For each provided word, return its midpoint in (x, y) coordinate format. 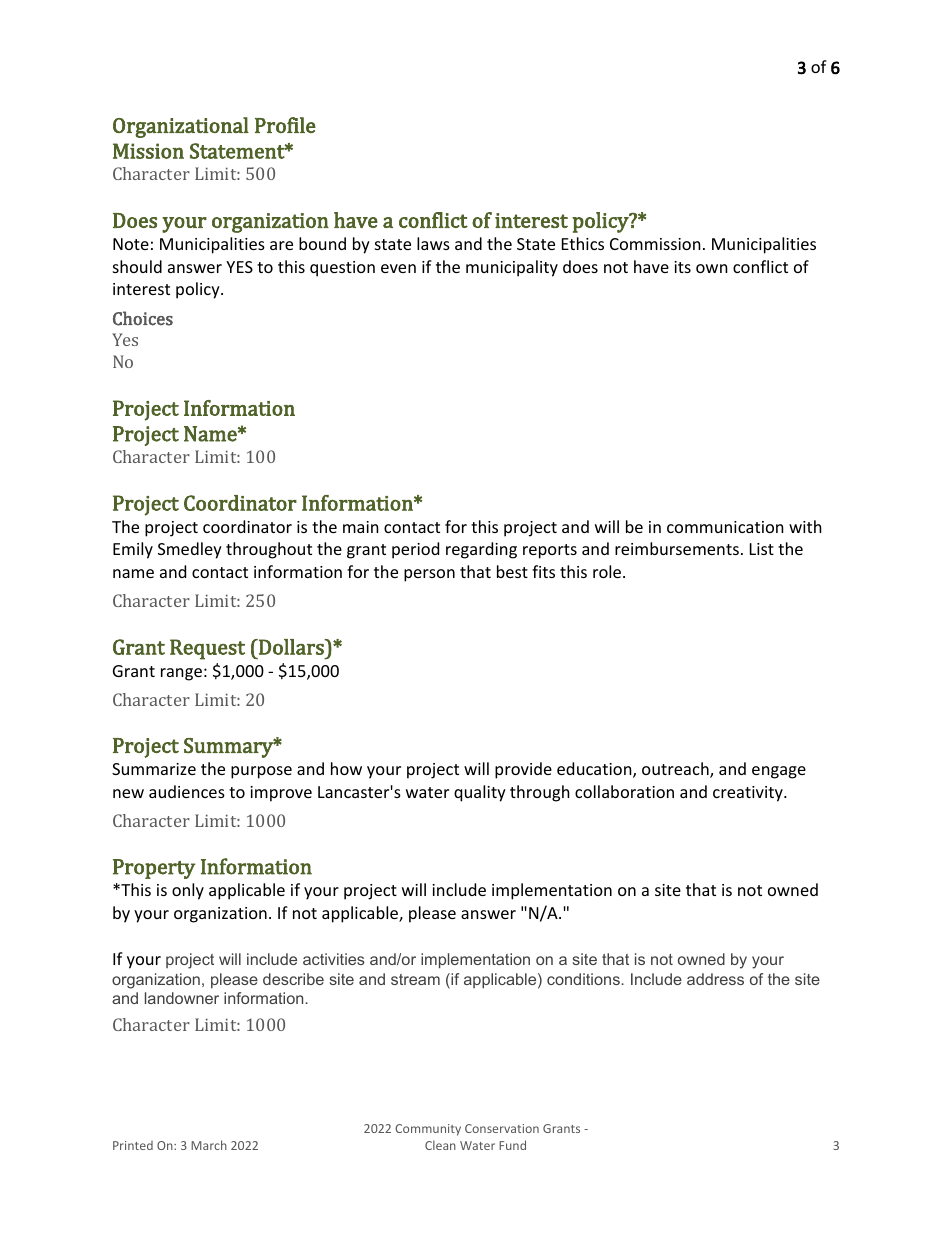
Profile (285, 125)
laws (433, 243)
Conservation (502, 1128)
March (209, 1145)
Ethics (583, 243)
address (715, 979)
